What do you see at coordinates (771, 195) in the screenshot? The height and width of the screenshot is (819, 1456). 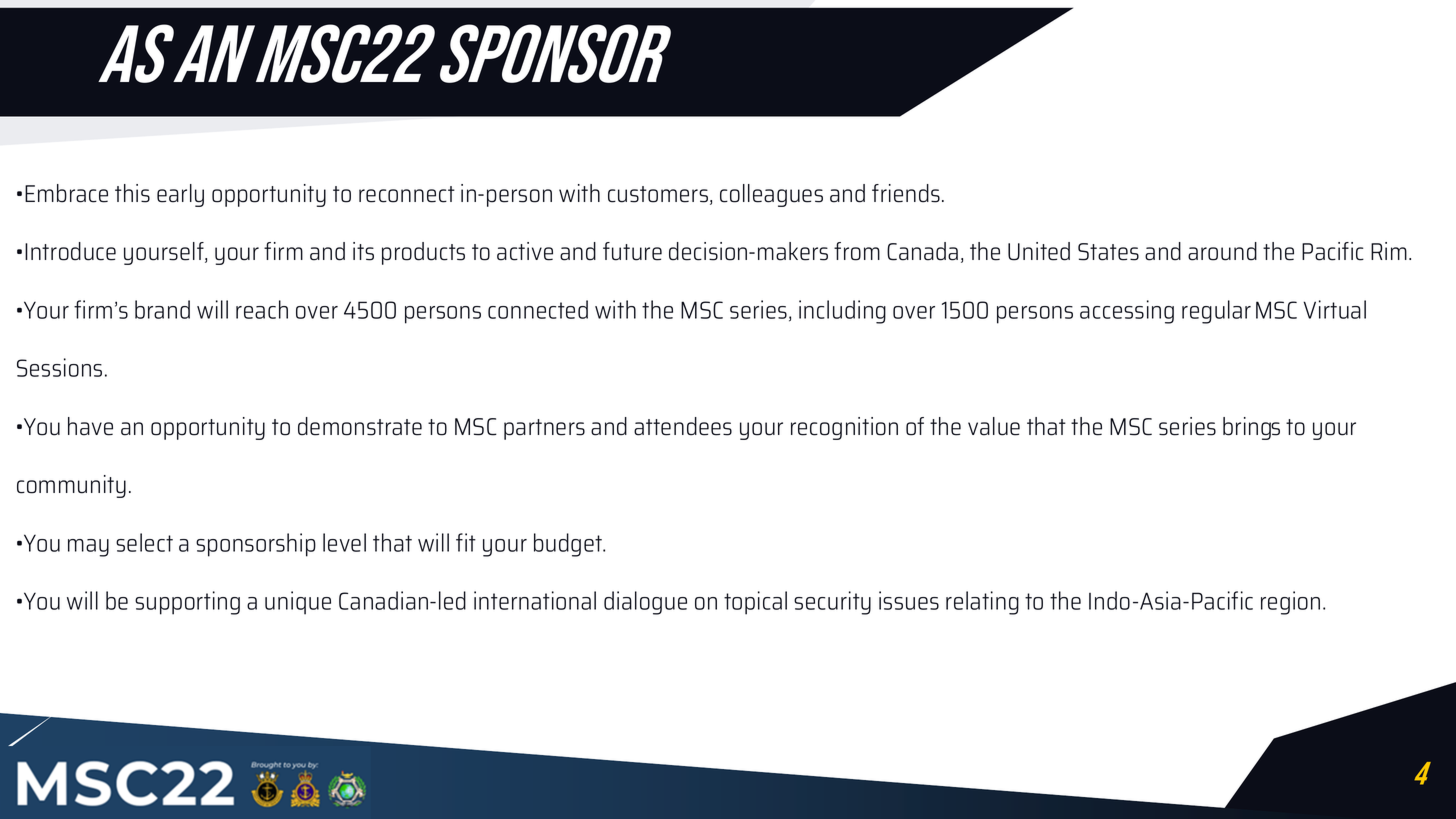 I see `colleagues` at bounding box center [771, 195].
